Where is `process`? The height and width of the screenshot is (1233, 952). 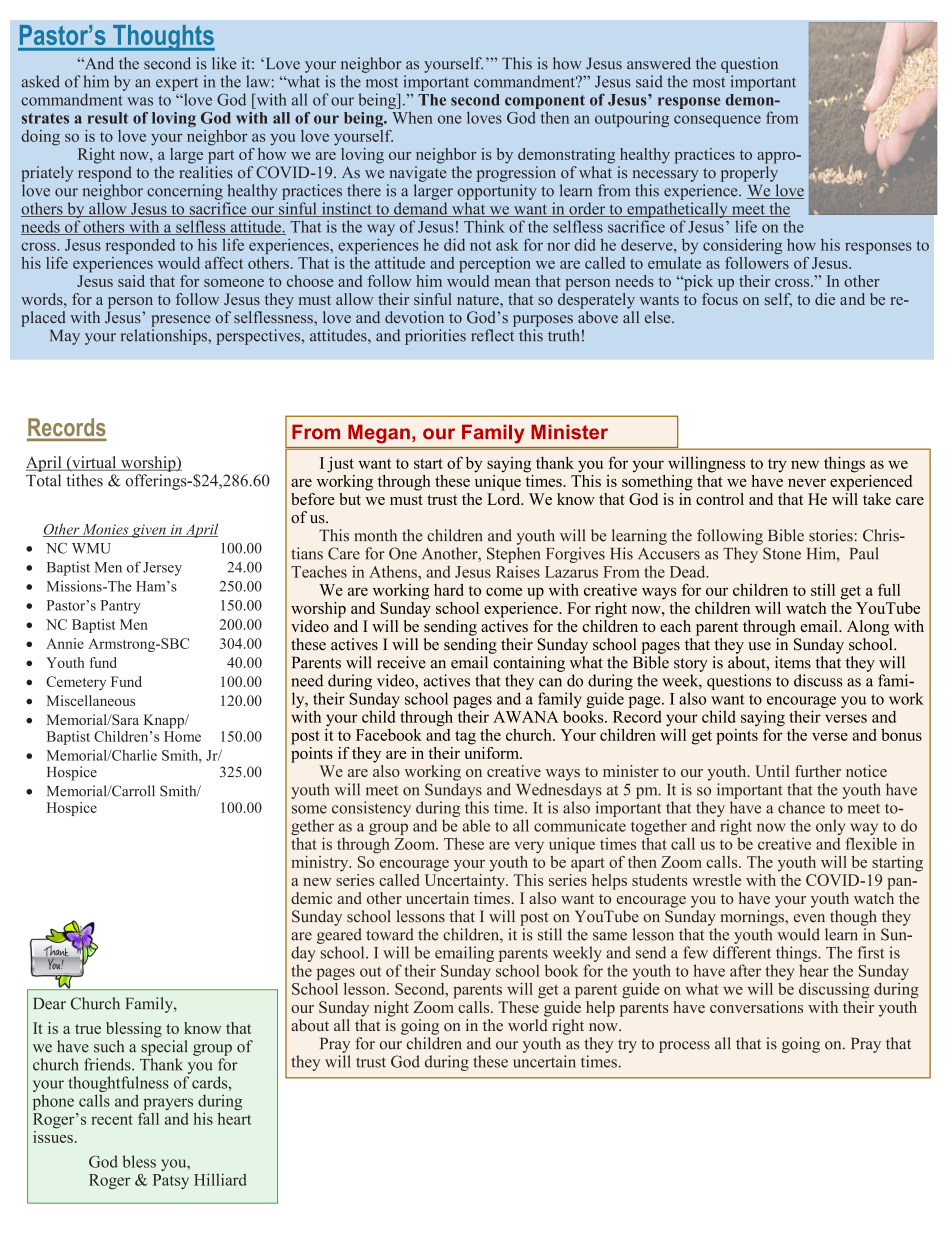
process is located at coordinates (684, 1047).
